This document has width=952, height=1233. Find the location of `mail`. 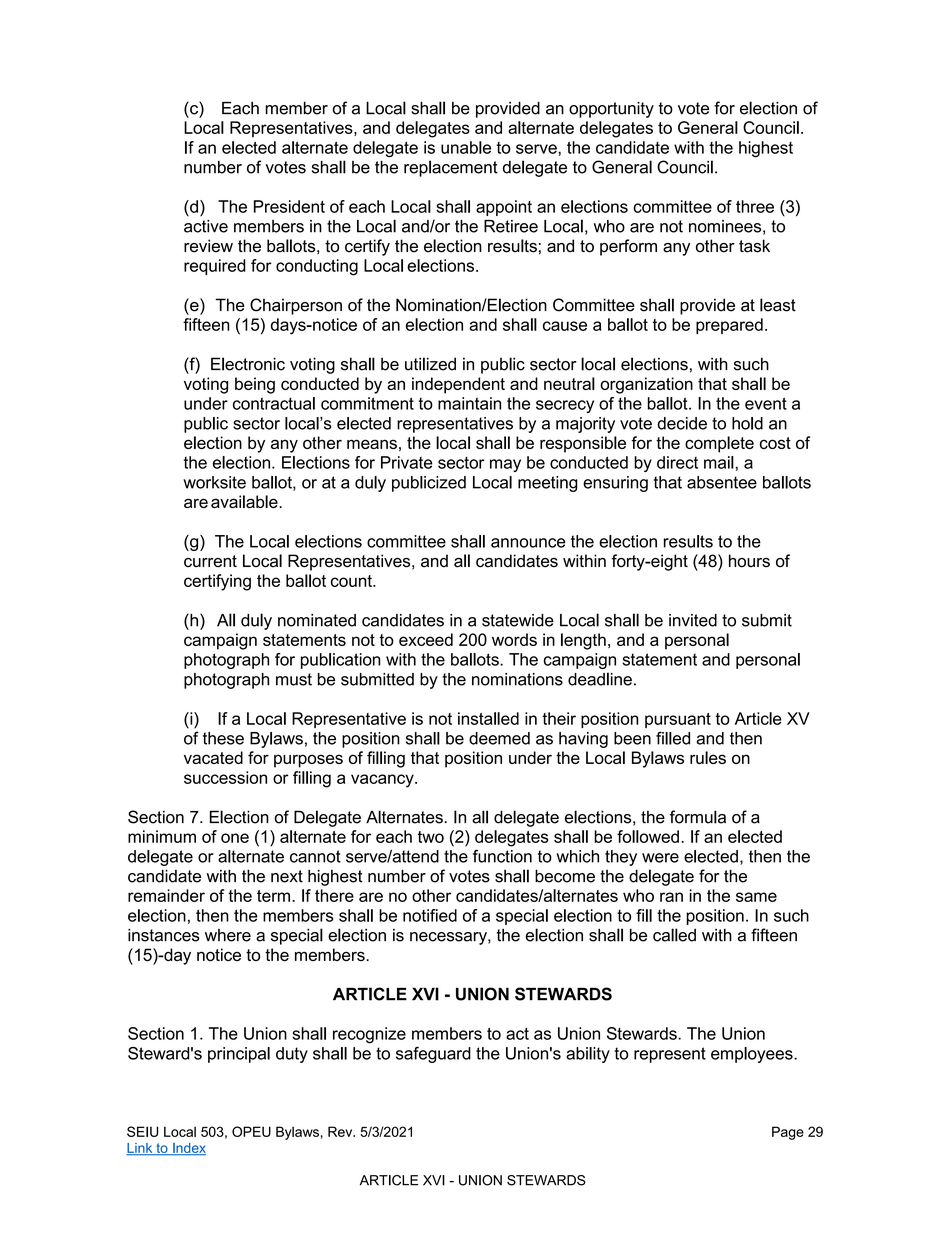

mail is located at coordinates (719, 462).
